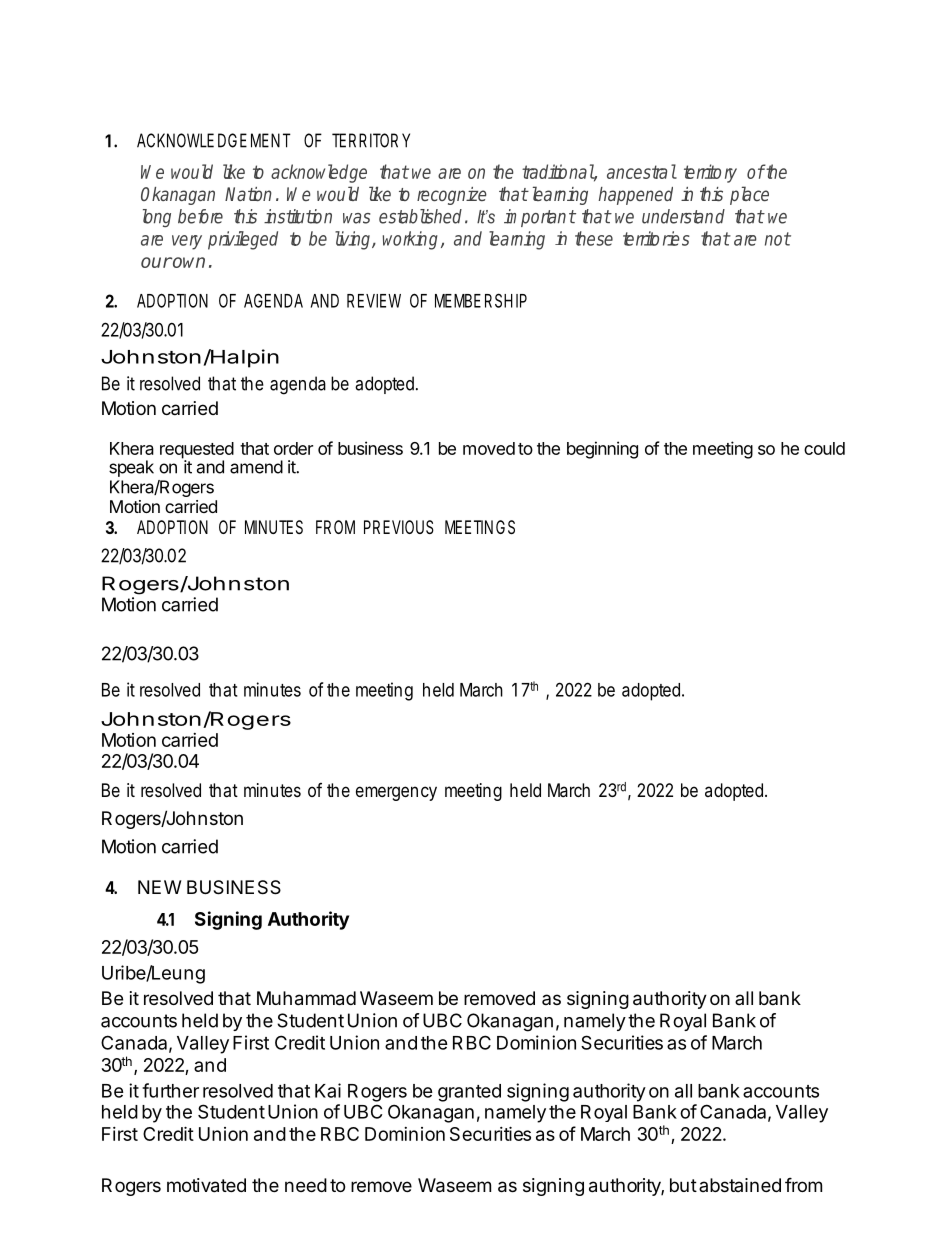  Describe the element at coordinates (206, 1185) in the page. I see `motivated` at that location.
